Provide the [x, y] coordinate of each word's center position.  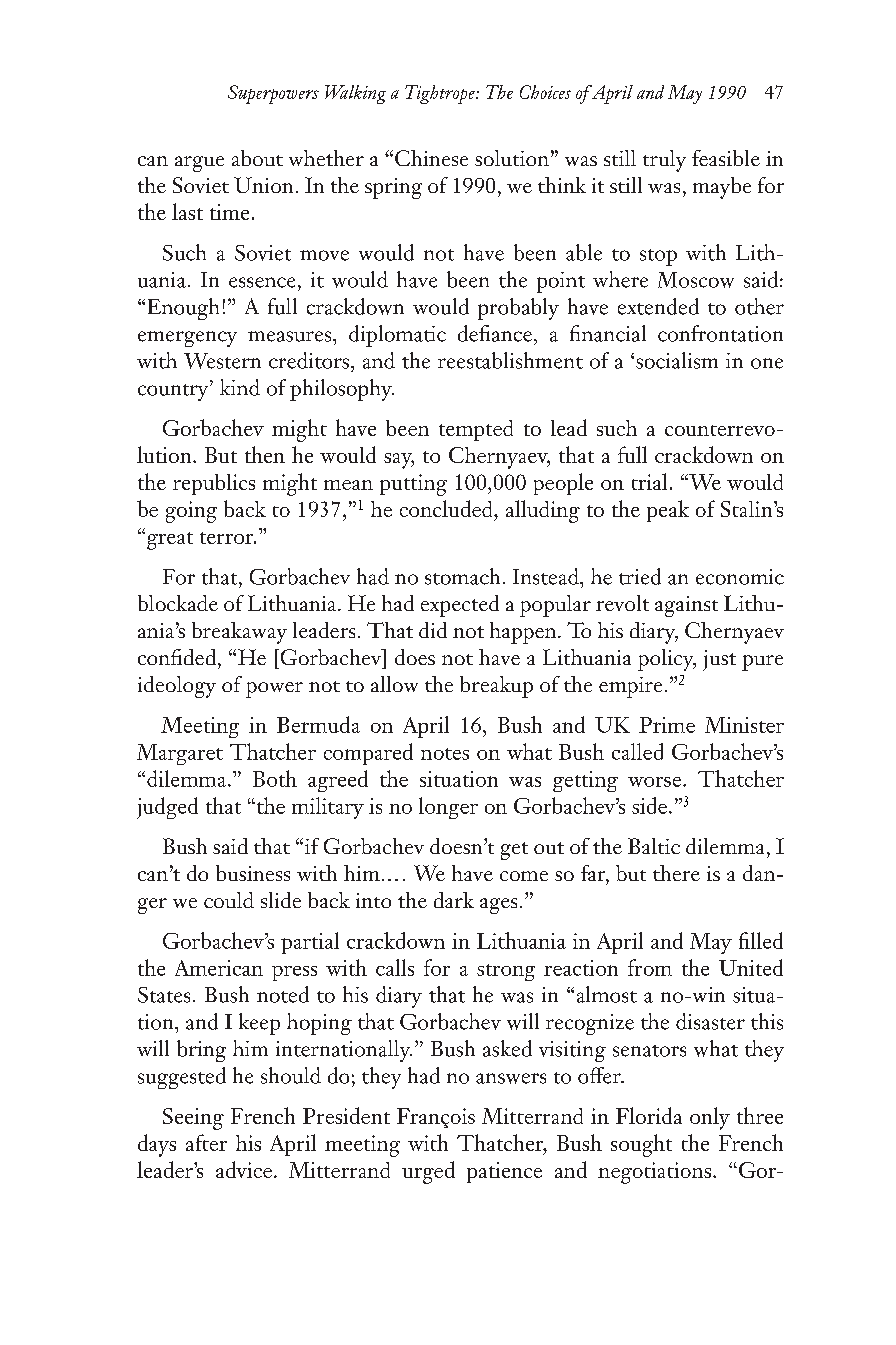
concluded [447, 508]
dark [454, 900]
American [219, 968]
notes [445, 754]
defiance [495, 333]
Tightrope [441, 94]
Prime [667, 725]
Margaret [180, 754]
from [650, 967]
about [257, 158]
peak [668, 511]
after [206, 1142]
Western [222, 361]
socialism [677, 360]
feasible [726, 158]
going [191, 512]
